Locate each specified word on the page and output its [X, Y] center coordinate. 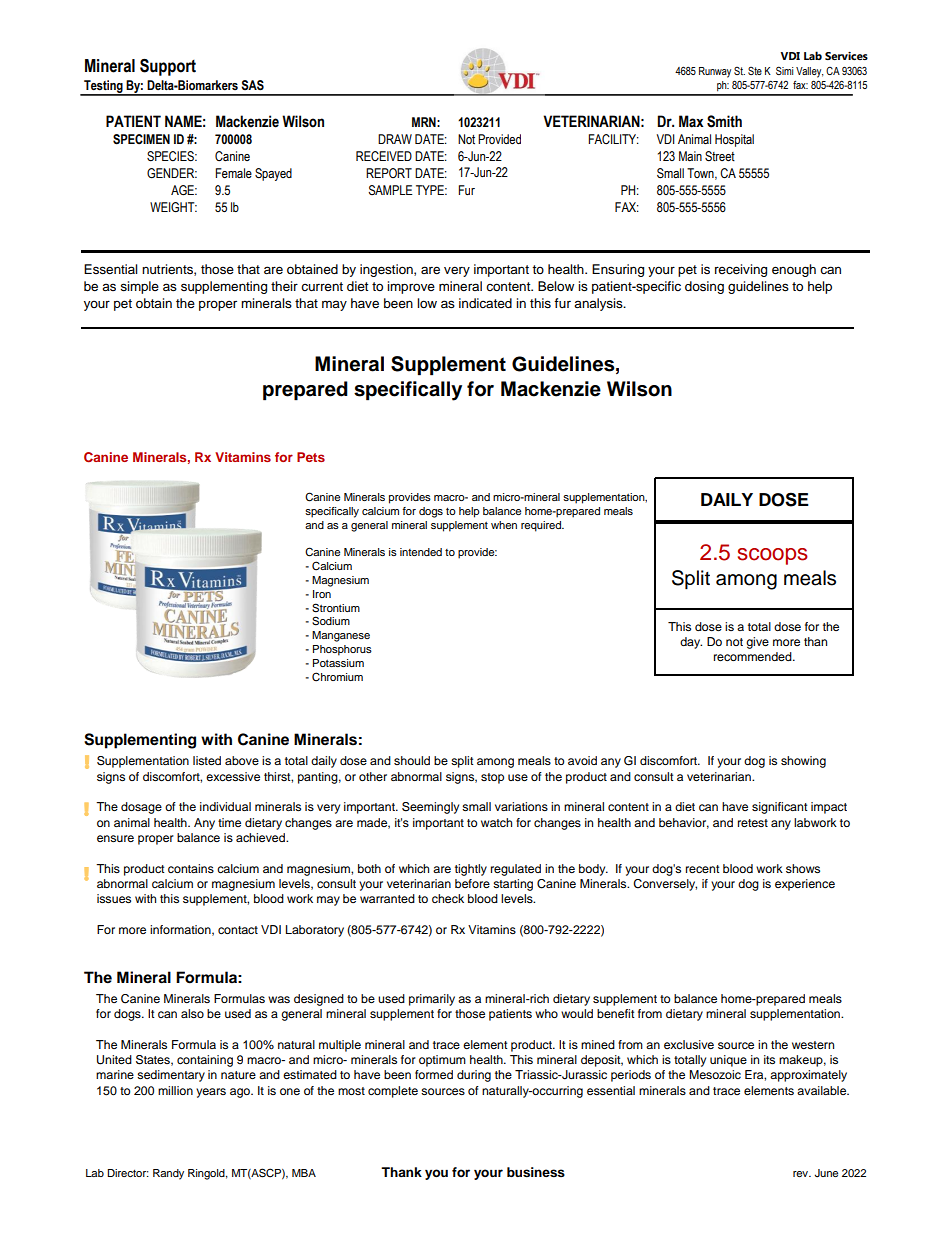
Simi [784, 70]
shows [803, 868]
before [472, 883]
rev [802, 1174]
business [536, 1172]
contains [191, 868]
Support [168, 67]
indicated [485, 303]
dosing [704, 287]
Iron [322, 594]
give [757, 643]
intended [421, 552]
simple [139, 287]
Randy [168, 1174]
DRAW [395, 139]
